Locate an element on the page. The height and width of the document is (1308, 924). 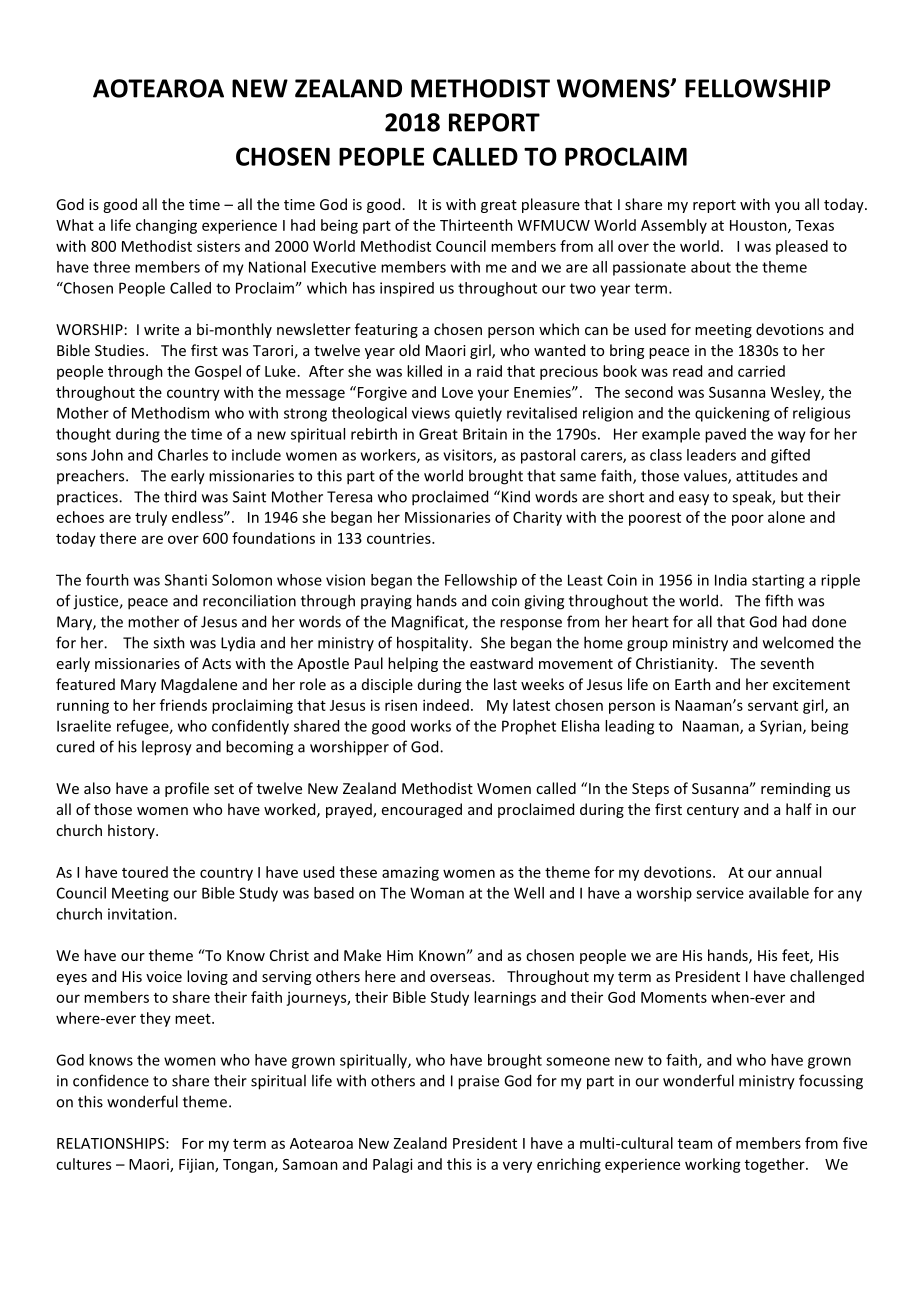
Houston is located at coordinates (759, 226).
